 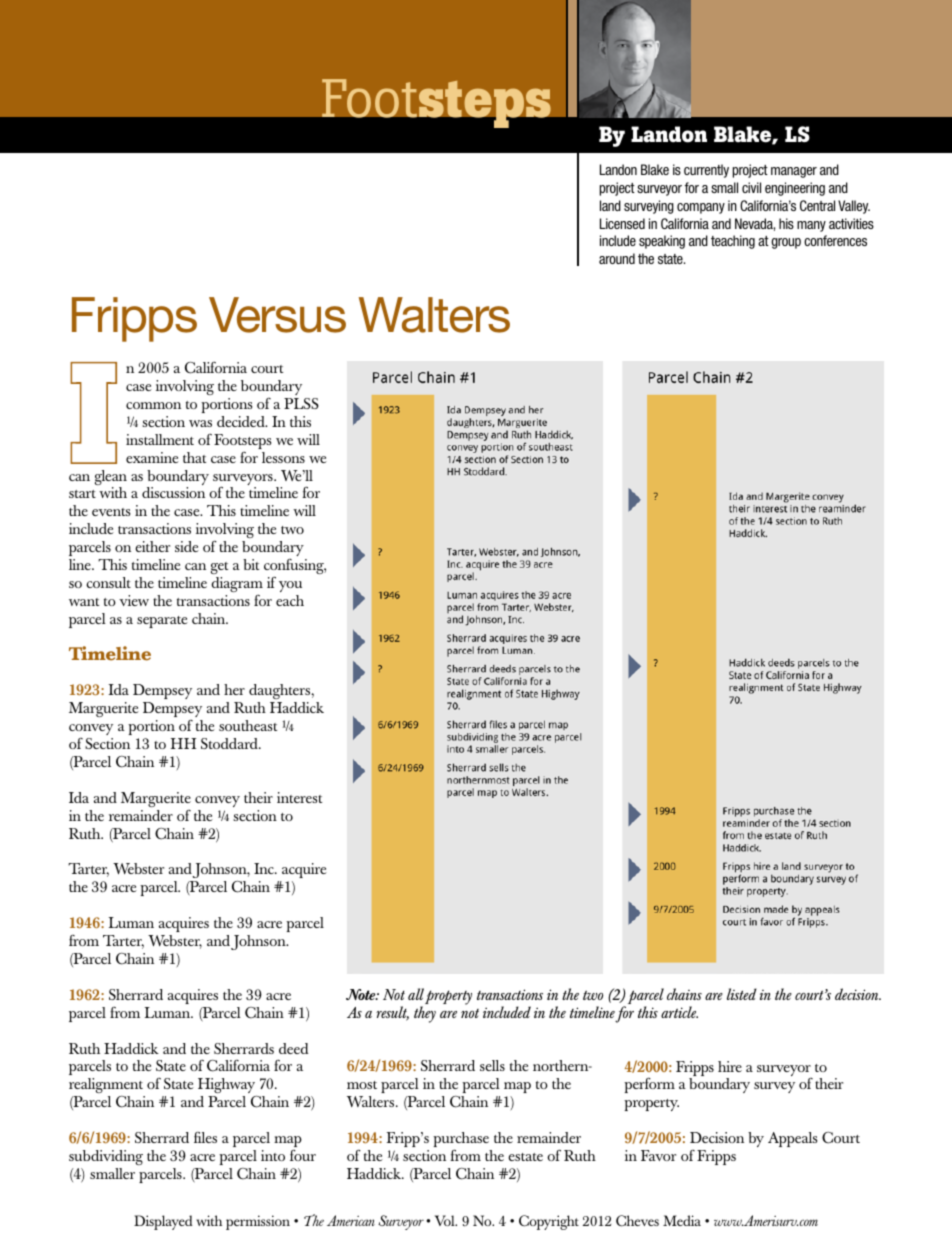 What do you see at coordinates (622, 223) in the screenshot?
I see `Licensed` at bounding box center [622, 223].
